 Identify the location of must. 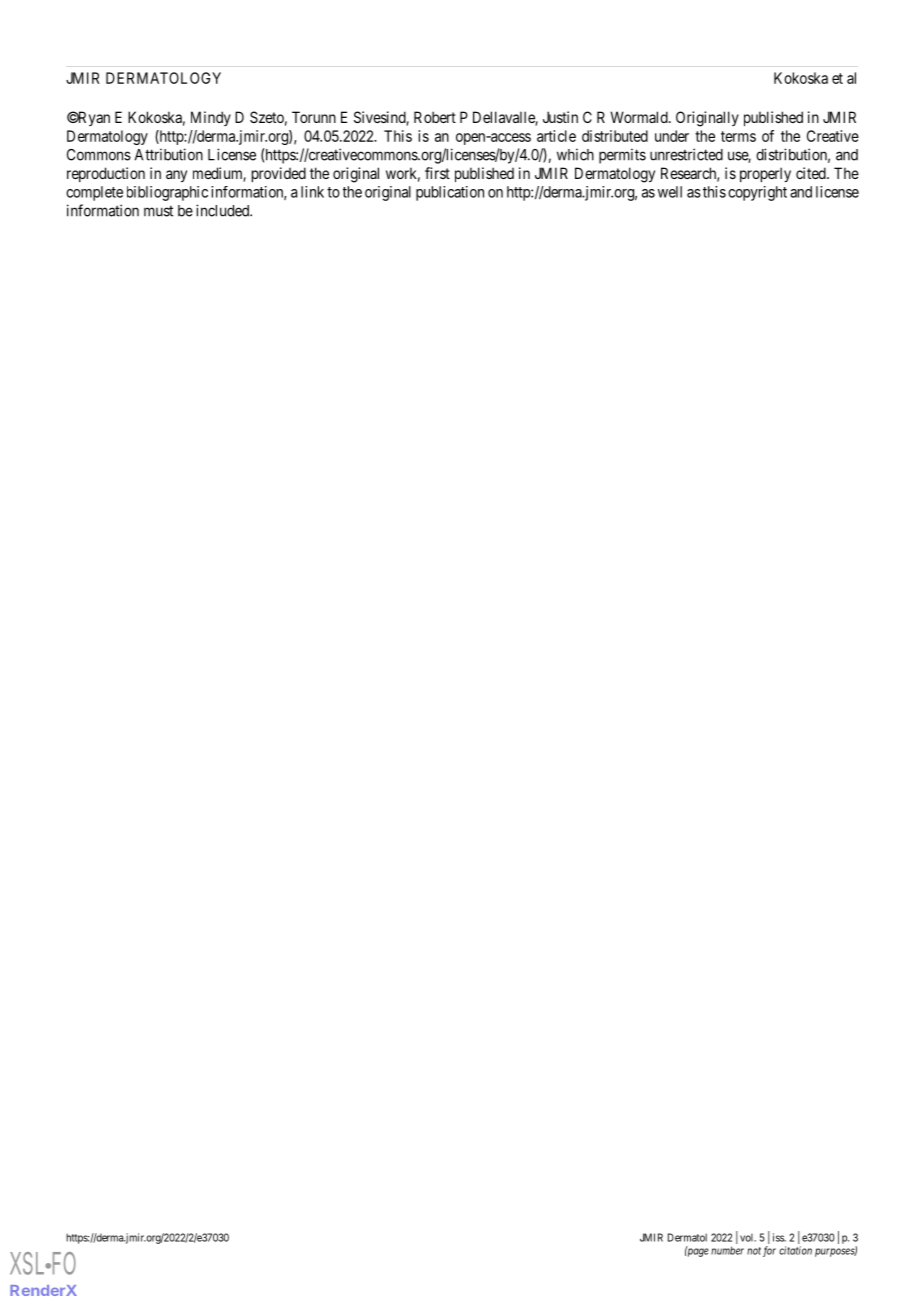
(158, 211).
